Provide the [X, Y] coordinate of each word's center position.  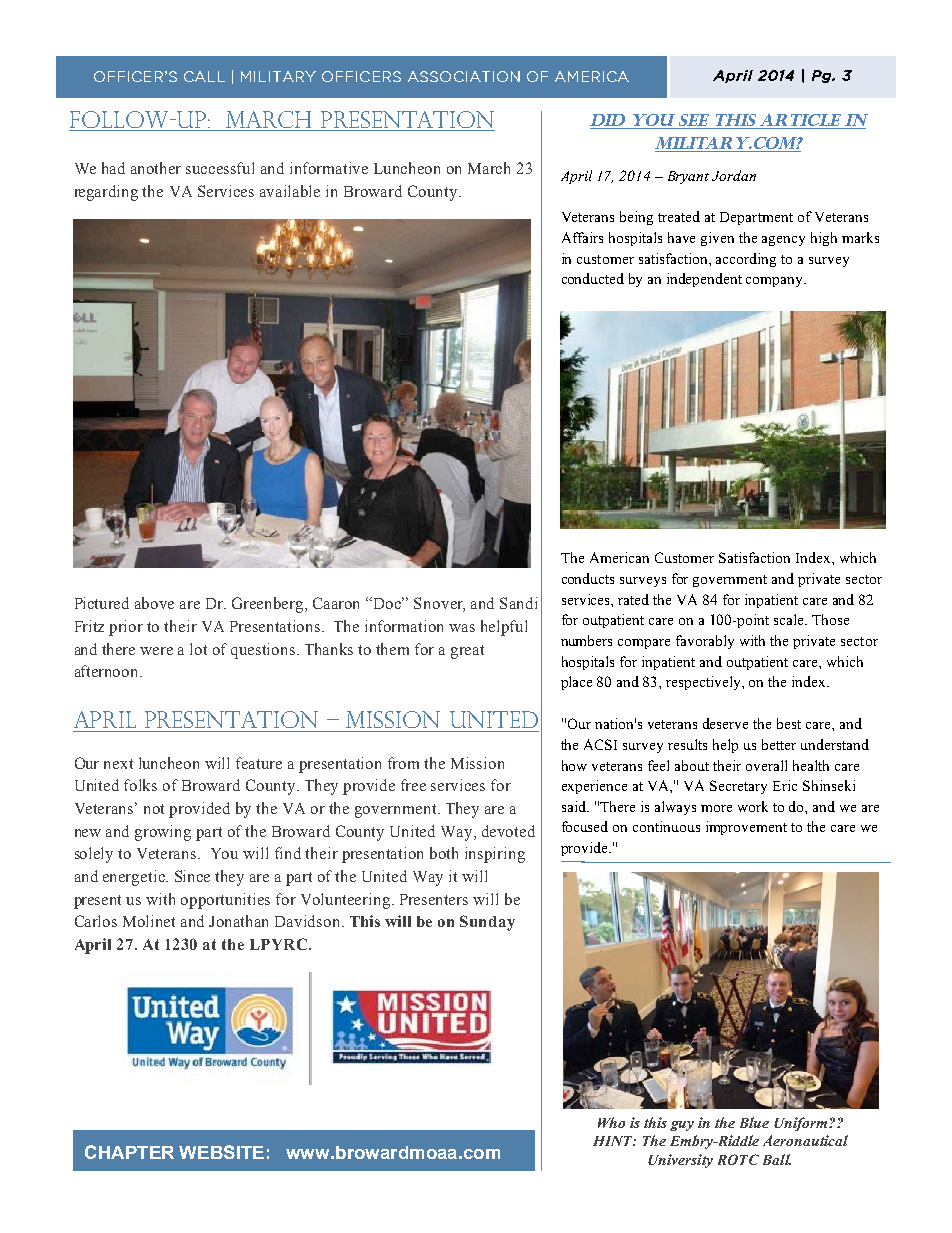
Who [611, 1122]
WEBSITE [221, 1152]
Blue [754, 1122]
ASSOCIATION [464, 76]
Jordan [734, 175]
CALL [204, 76]
